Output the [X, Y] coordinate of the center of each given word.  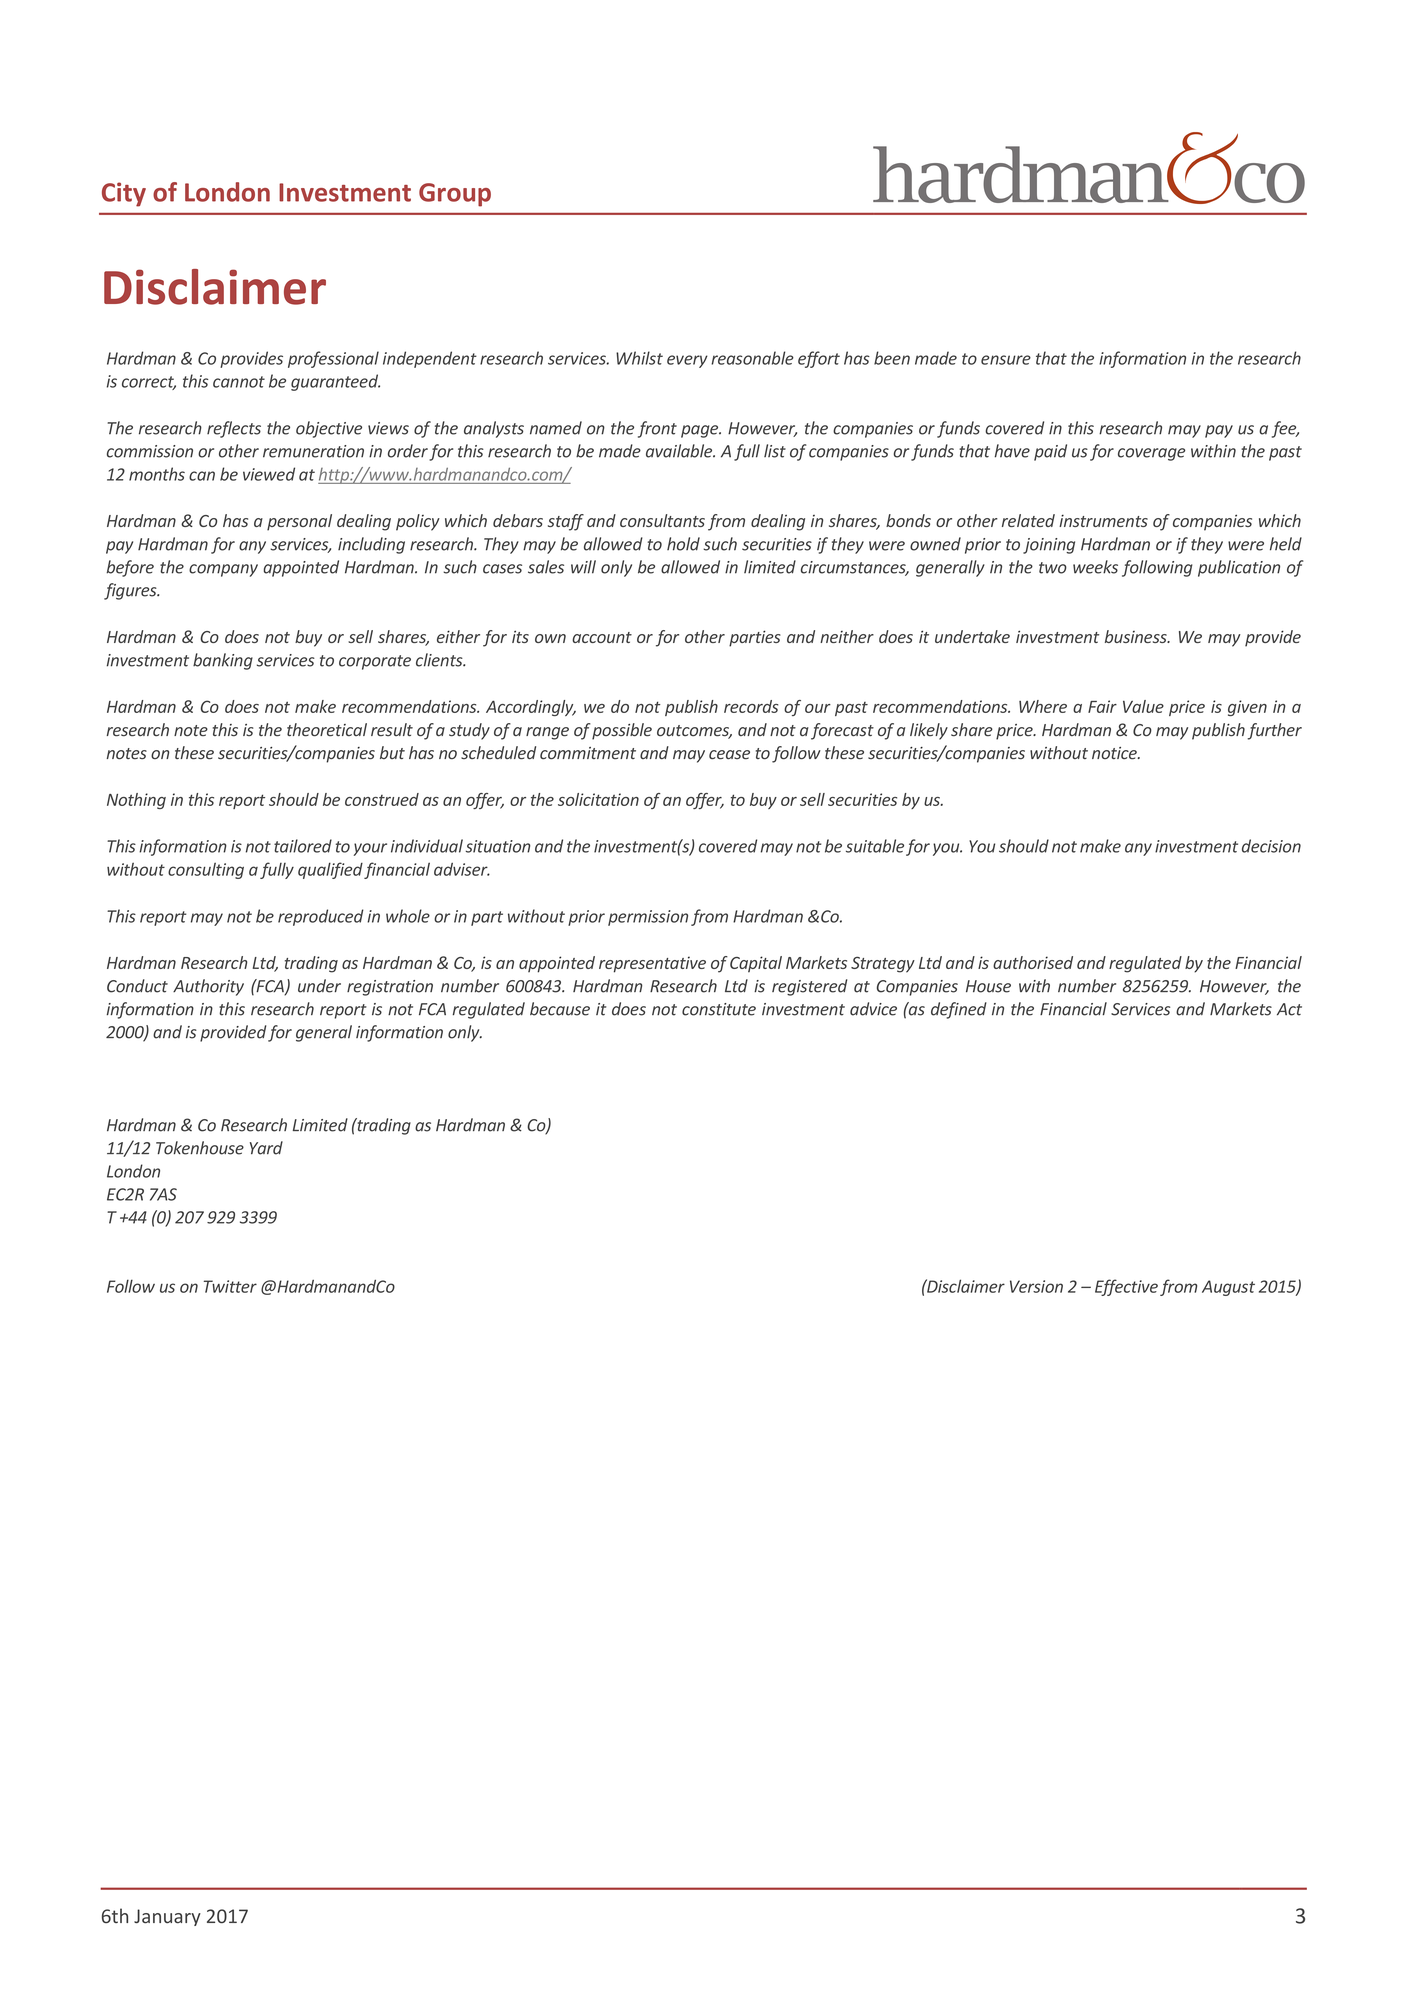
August [1228, 1288]
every [687, 361]
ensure [1006, 360]
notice [1115, 753]
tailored [303, 846]
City [124, 194]
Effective [1126, 1287]
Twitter [230, 1286]
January [167, 1917]
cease [729, 754]
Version [1036, 1286]
